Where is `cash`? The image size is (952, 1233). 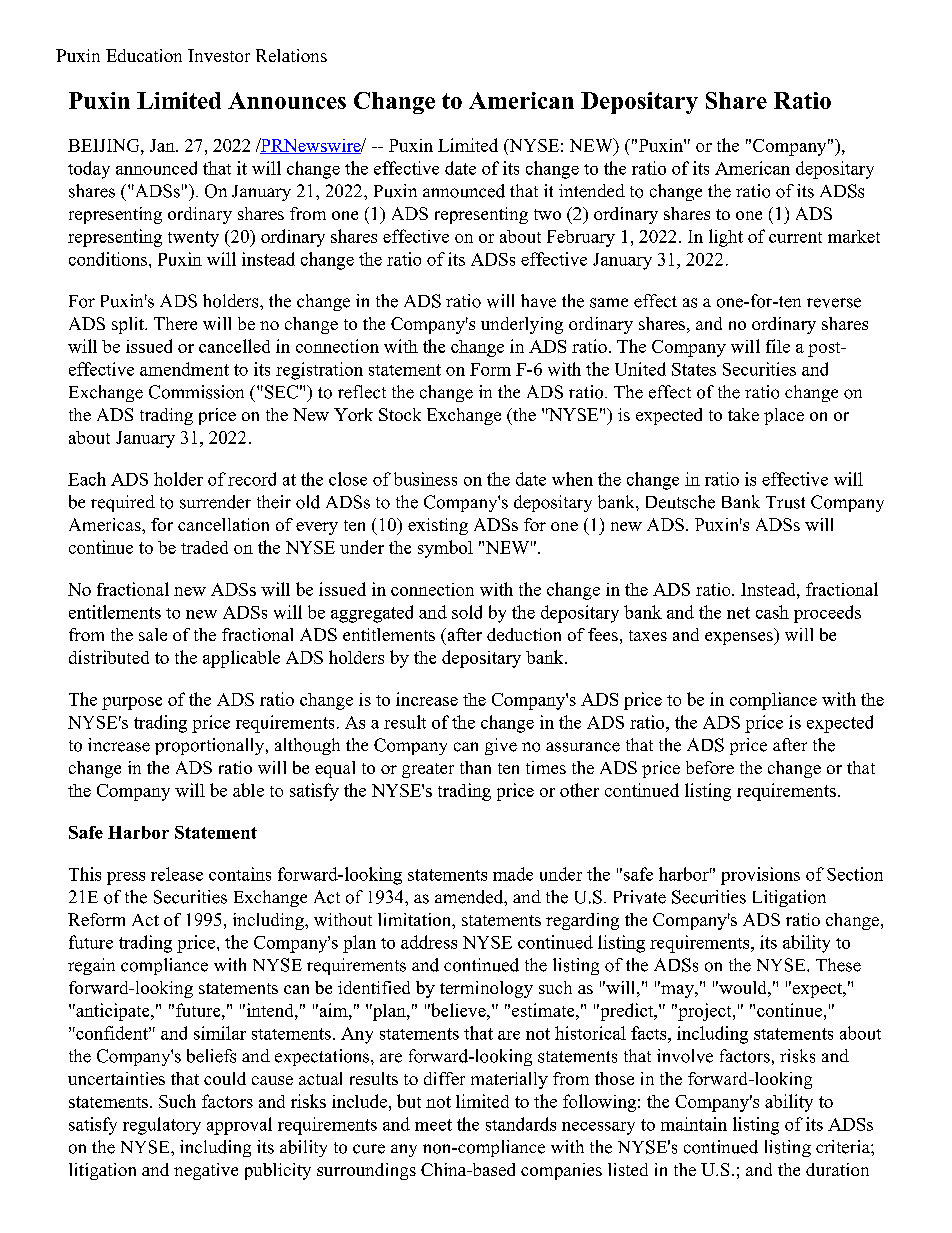
cash is located at coordinates (772, 612).
